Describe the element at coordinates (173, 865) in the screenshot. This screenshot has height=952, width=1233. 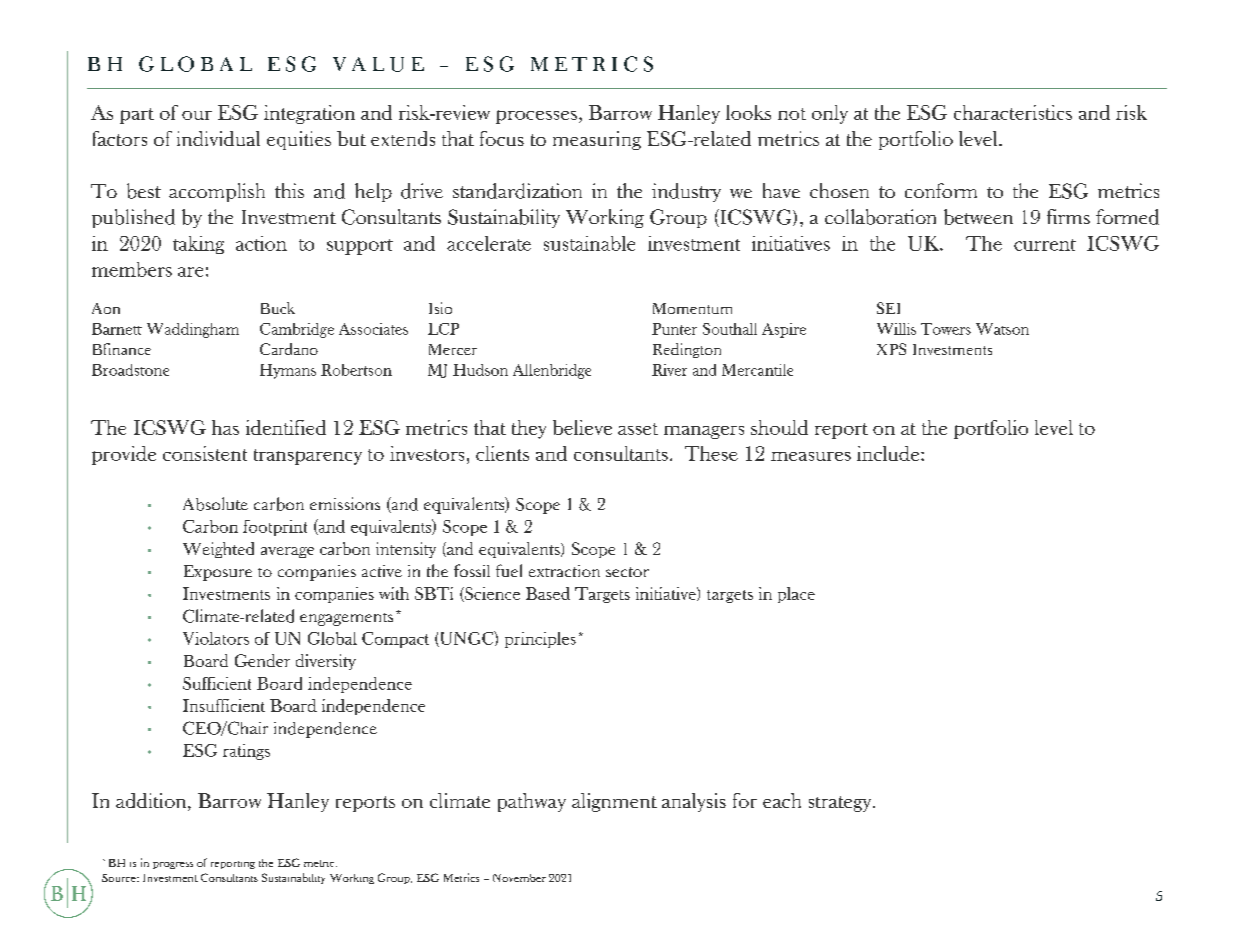
I see `progress` at that location.
